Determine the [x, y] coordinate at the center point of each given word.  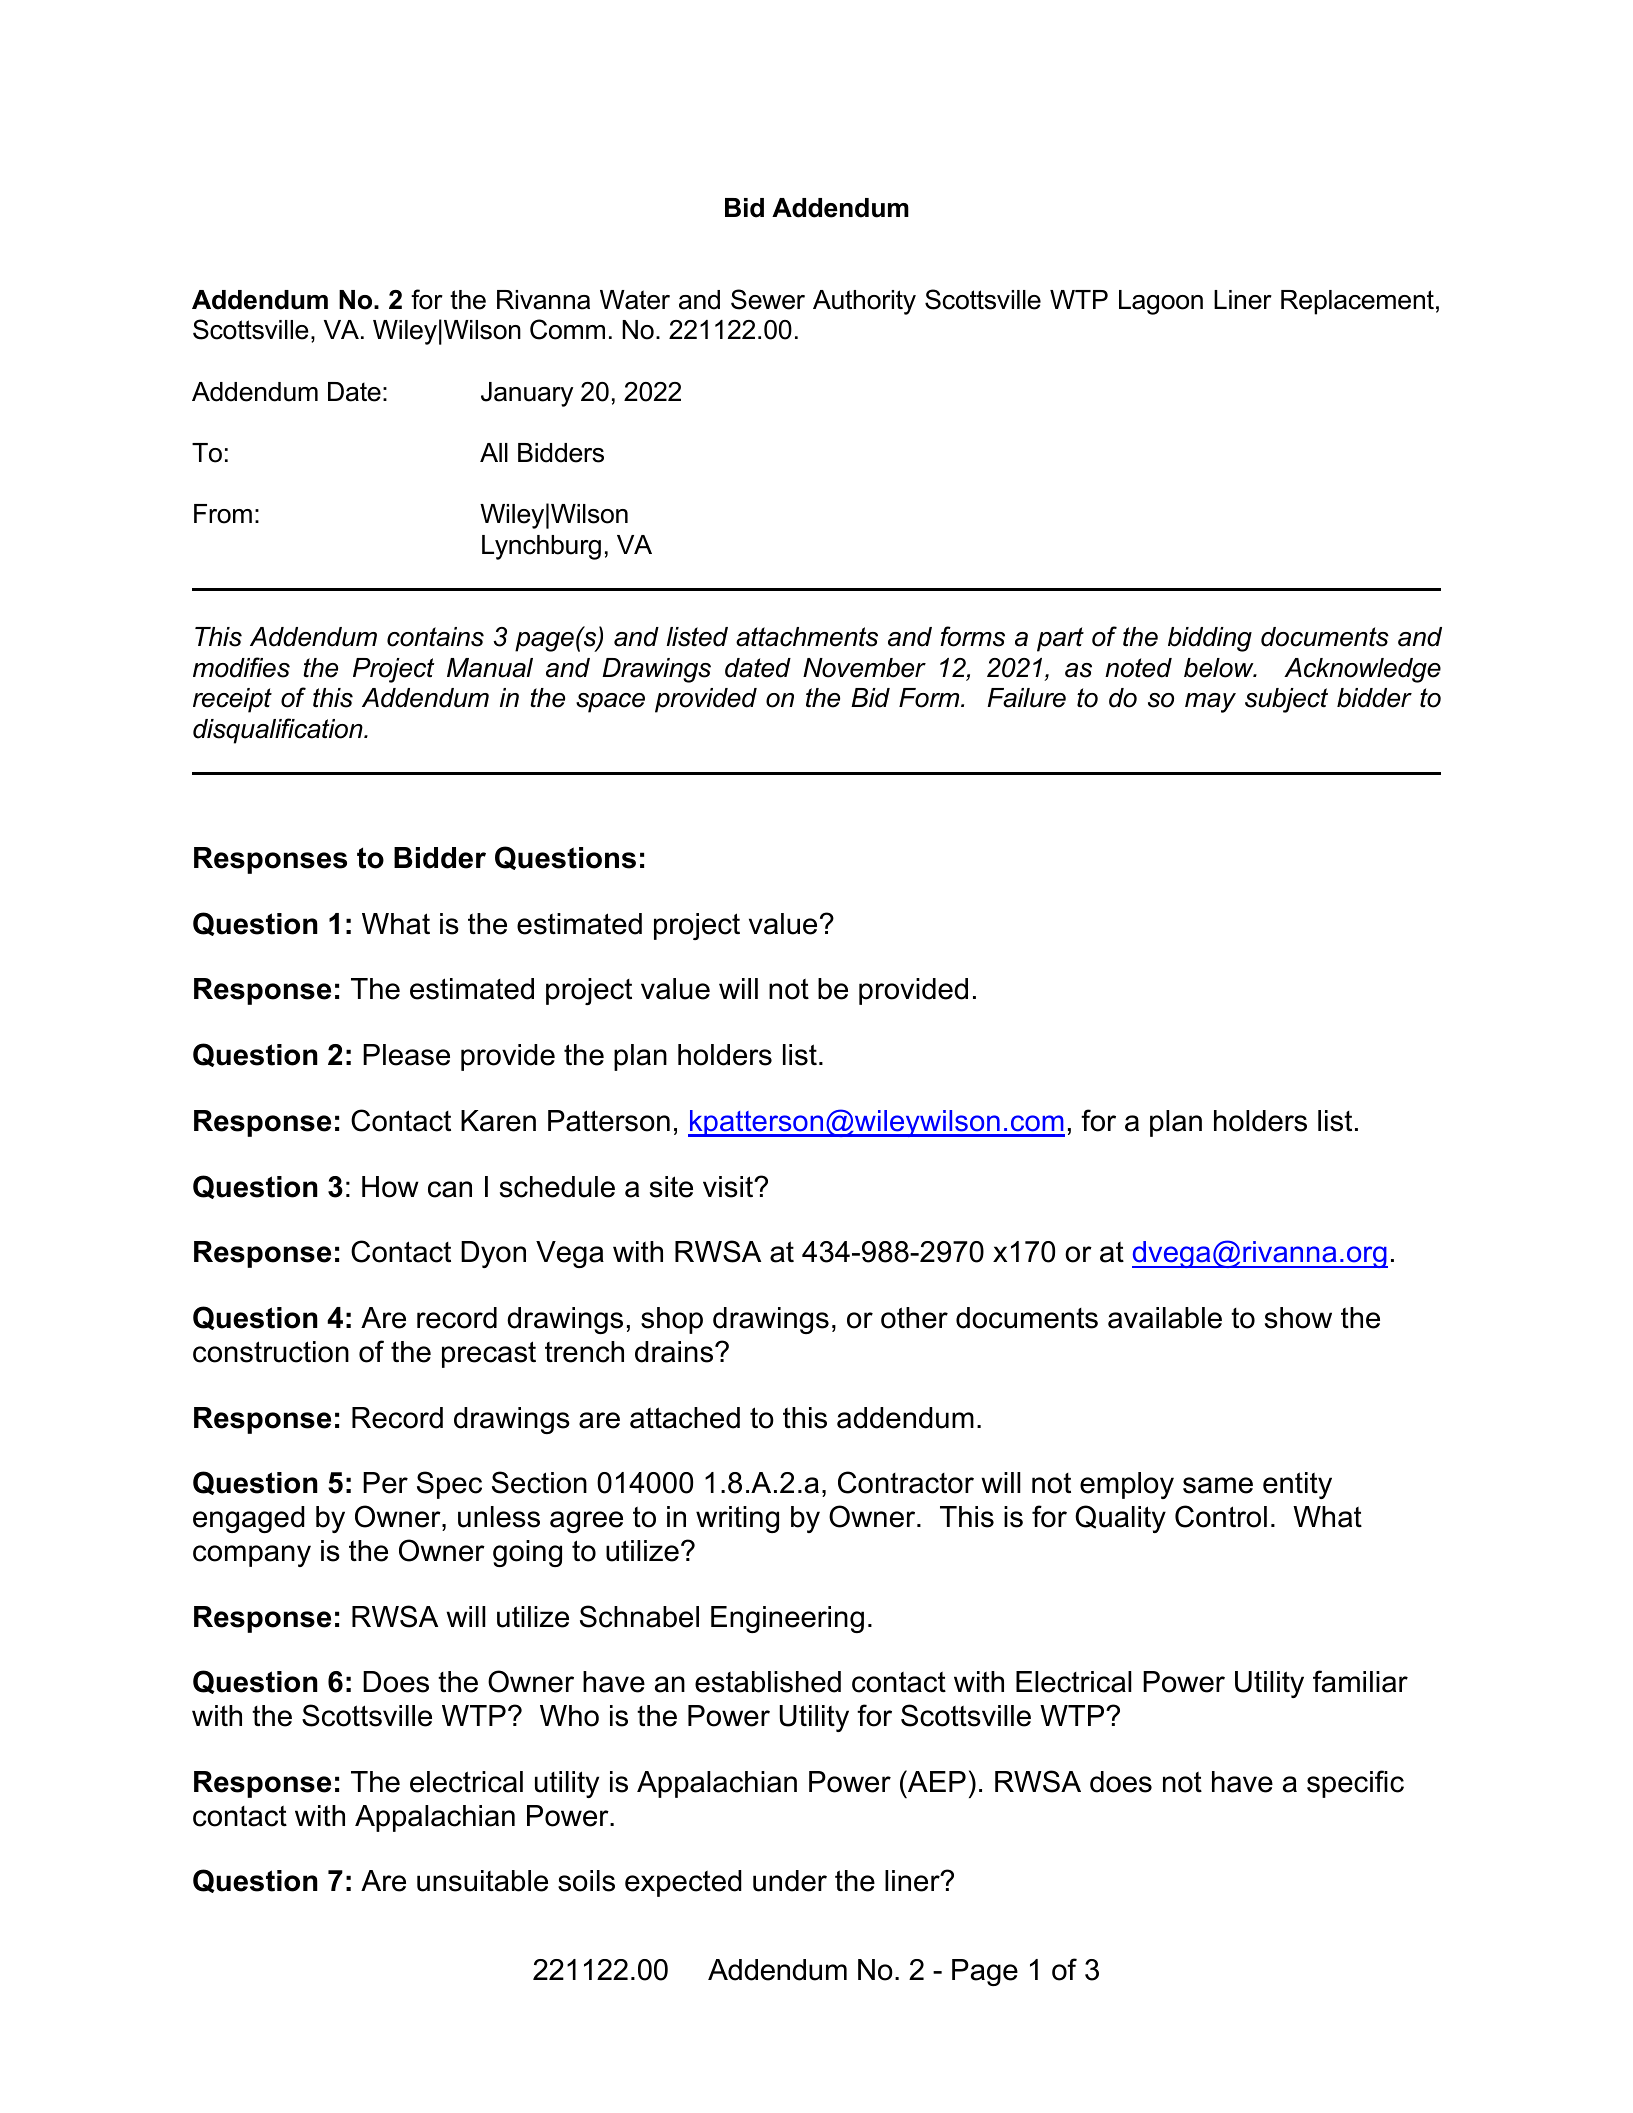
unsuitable [482, 1881]
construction [271, 1352]
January [527, 394]
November [864, 668]
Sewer [768, 299]
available [1165, 1318]
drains [675, 1352]
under [790, 1881]
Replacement [1357, 302]
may [1210, 703]
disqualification [279, 731]
